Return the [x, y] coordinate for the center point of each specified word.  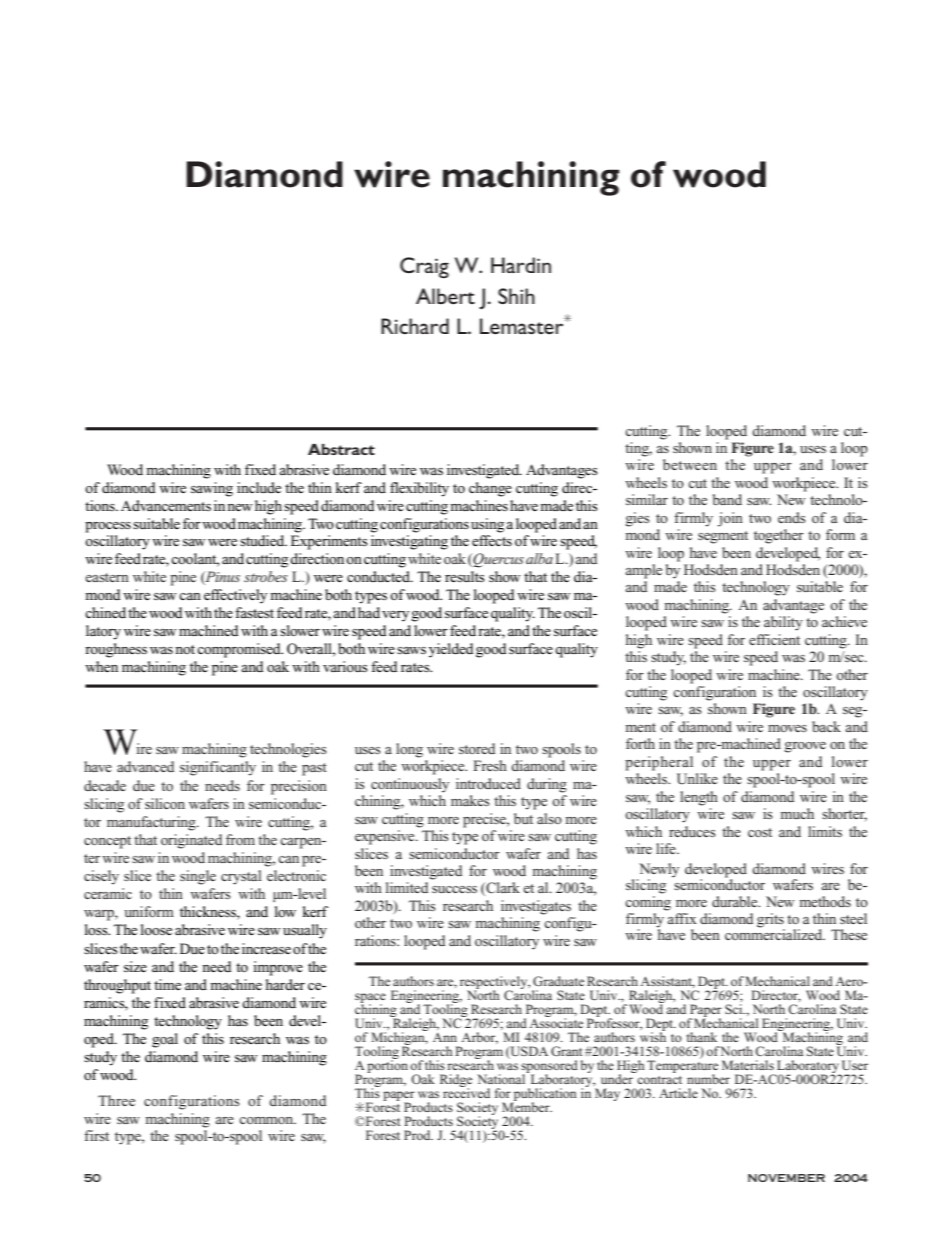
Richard [415, 326]
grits [771, 921]
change [490, 489]
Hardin [521, 265]
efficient [774, 639]
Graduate [558, 981]
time [167, 984]
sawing [212, 489]
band [727, 499]
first [96, 1135]
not [185, 649]
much [797, 813]
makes [470, 800]
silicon [165, 803]
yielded [451, 650]
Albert [445, 296]
